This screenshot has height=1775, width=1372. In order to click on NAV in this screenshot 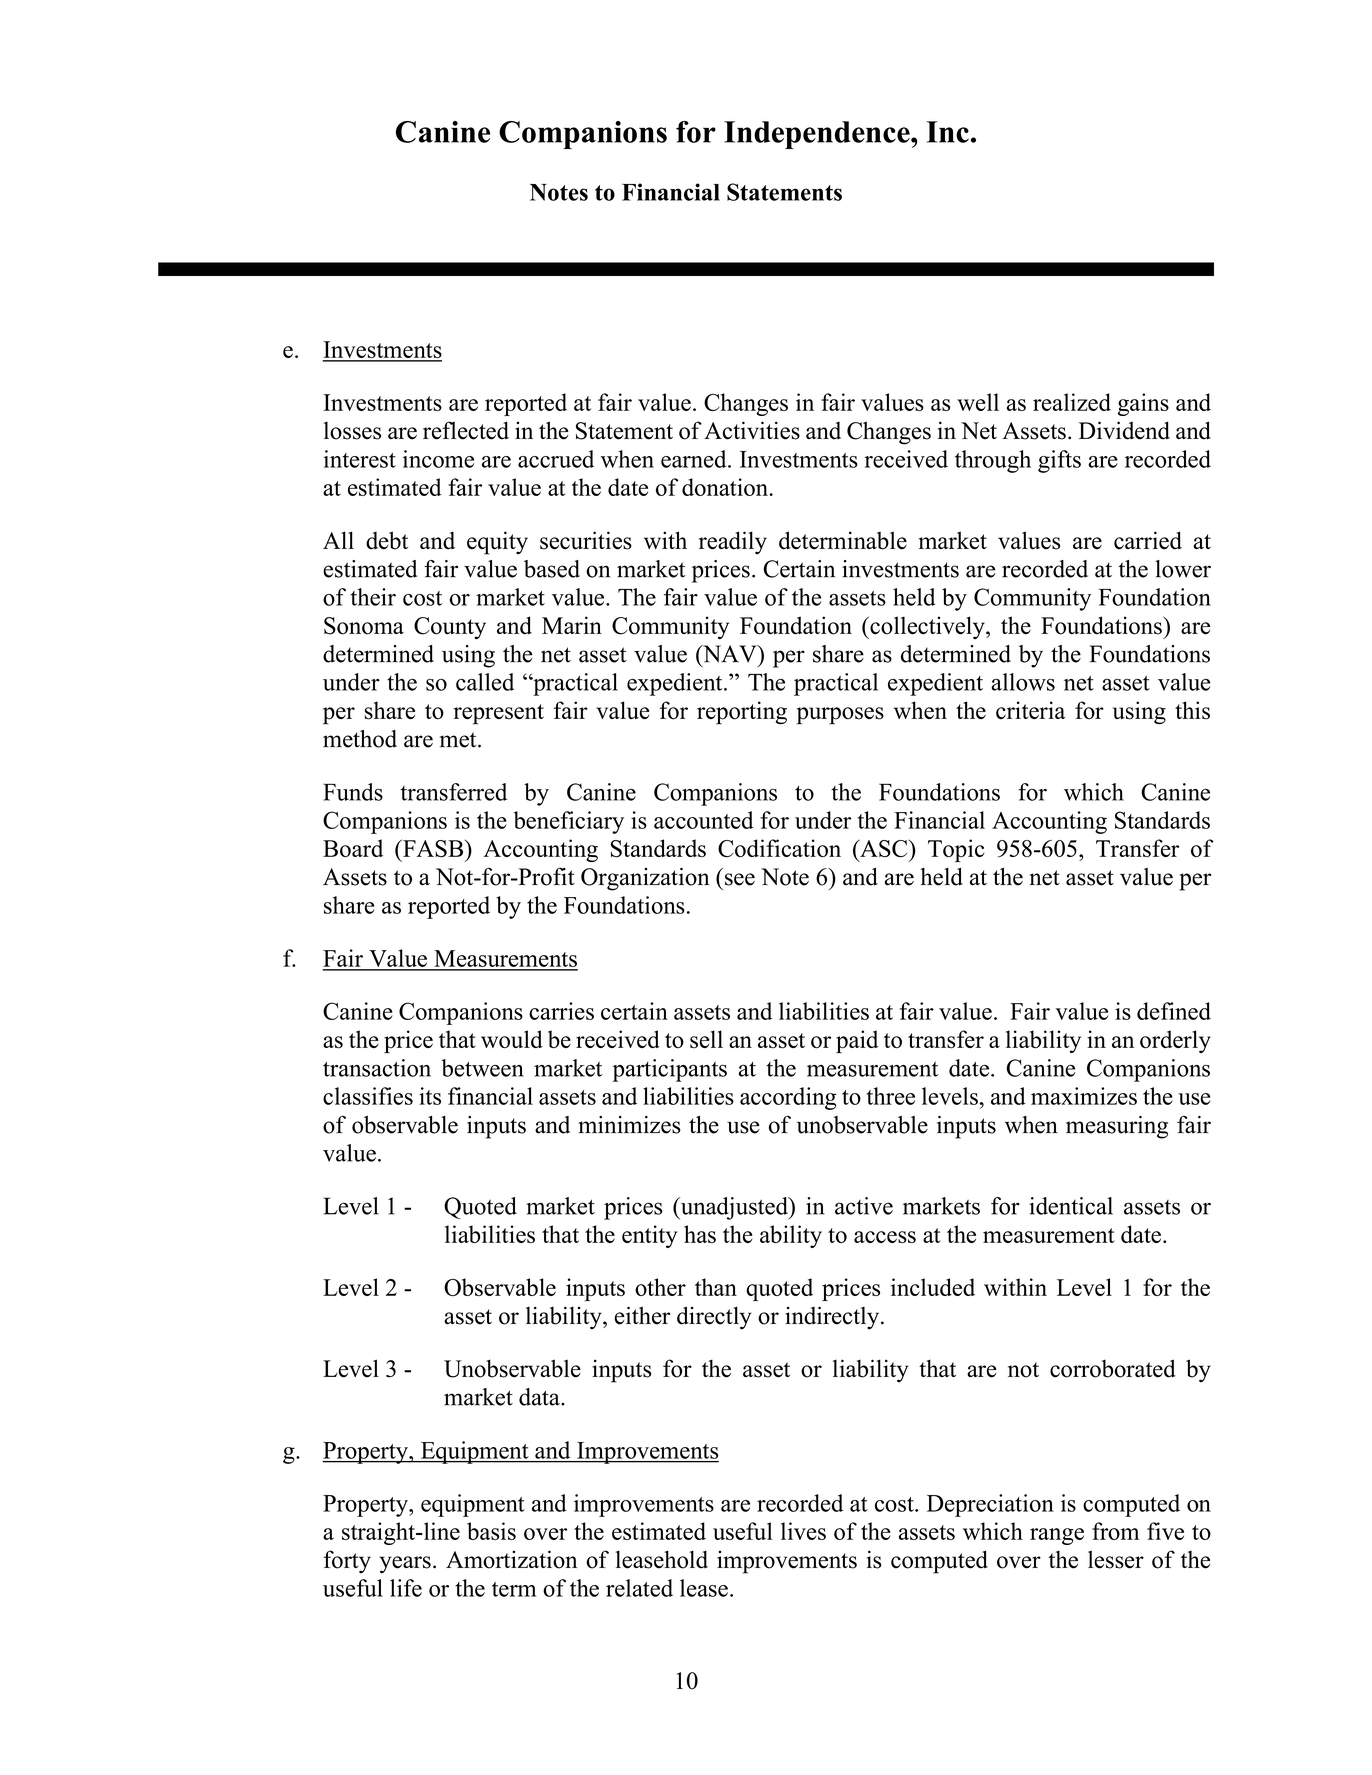, I will do `click(730, 654)`.
